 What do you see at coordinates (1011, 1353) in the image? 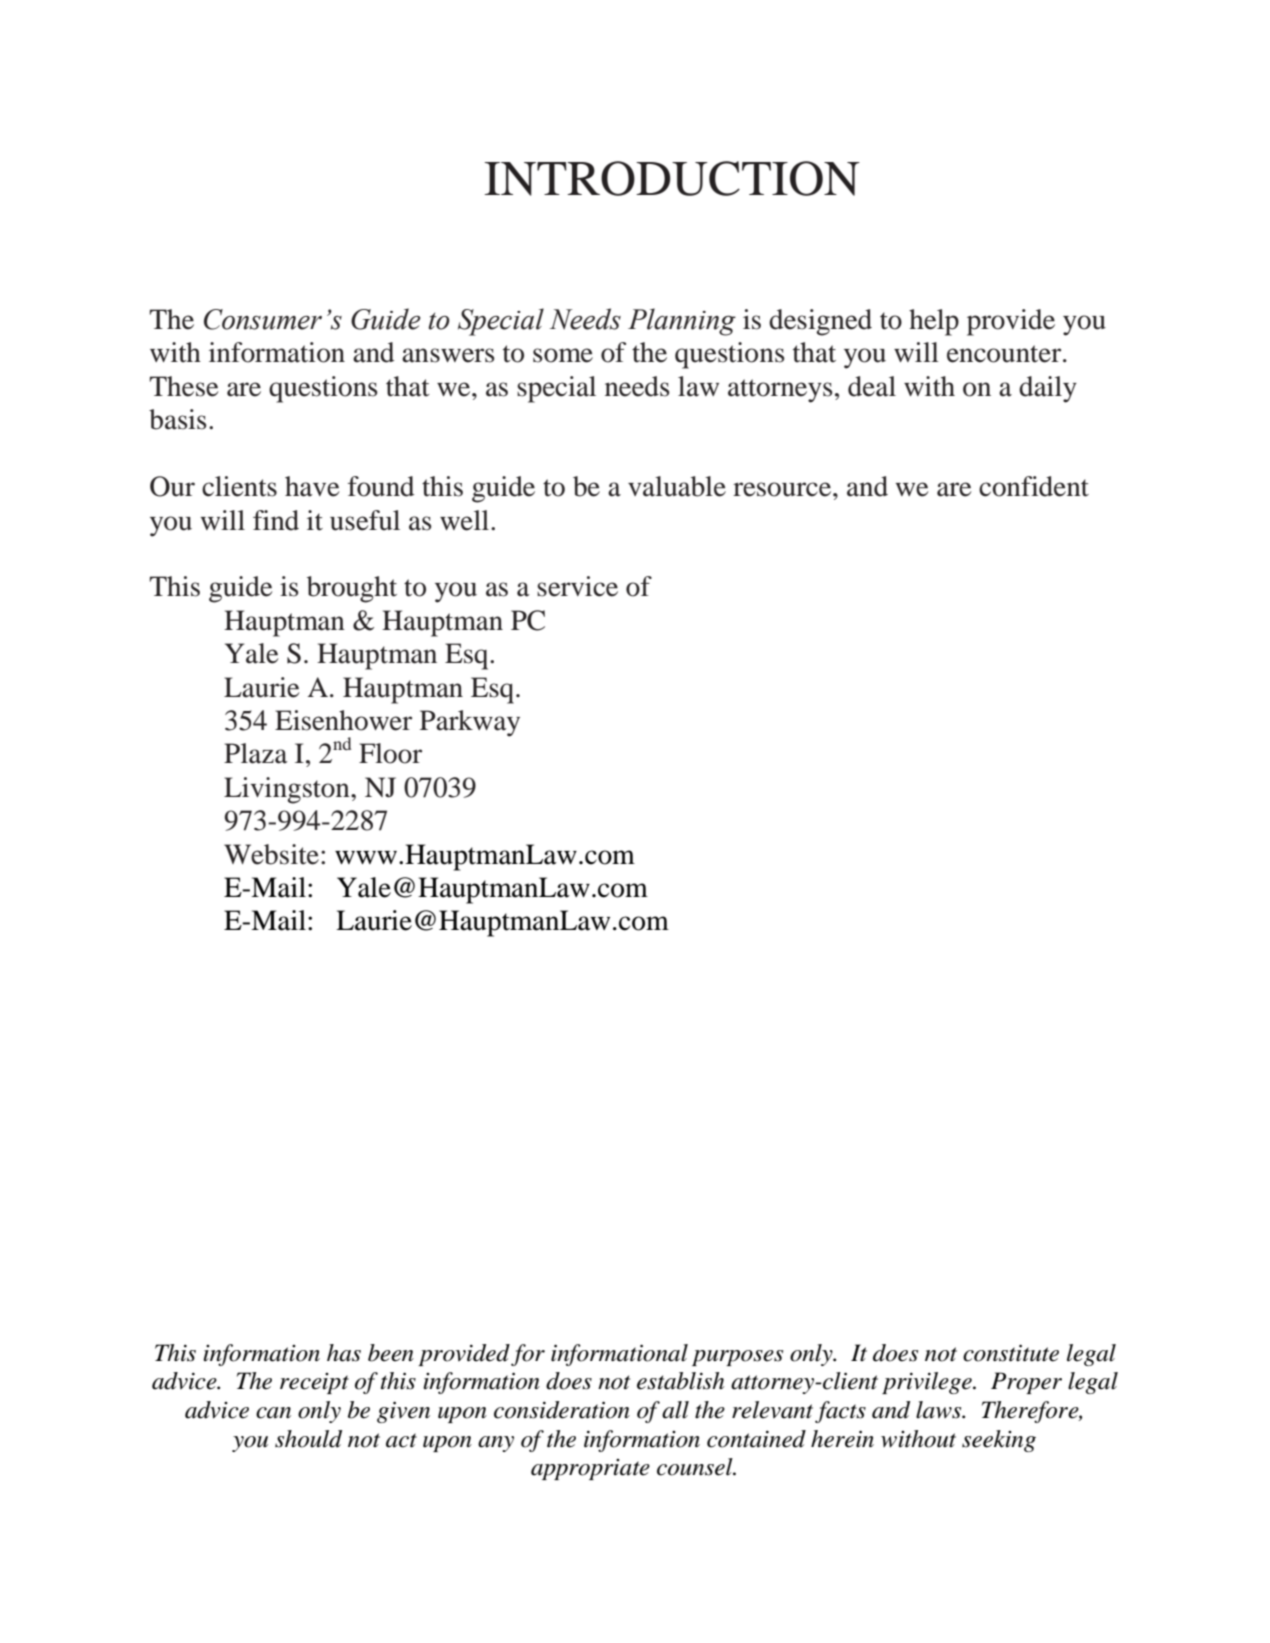
I see `constitute` at bounding box center [1011, 1353].
